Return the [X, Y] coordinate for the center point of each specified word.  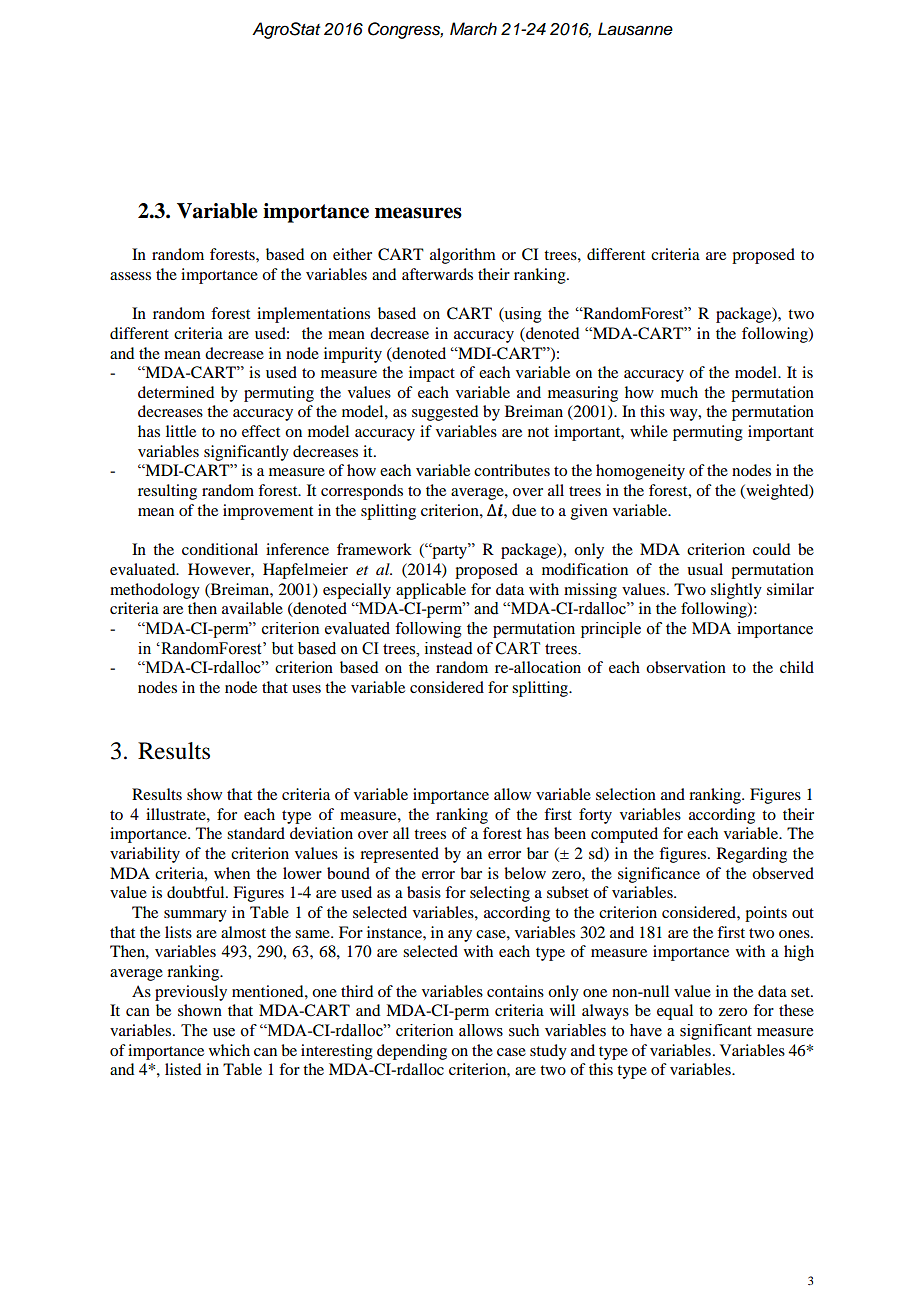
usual [705, 569]
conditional [220, 549]
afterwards [437, 274]
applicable [431, 591]
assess [130, 276]
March [473, 29]
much [679, 392]
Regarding [752, 855]
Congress [405, 30]
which [229, 1050]
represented [399, 855]
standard [256, 833]
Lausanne [635, 29]
